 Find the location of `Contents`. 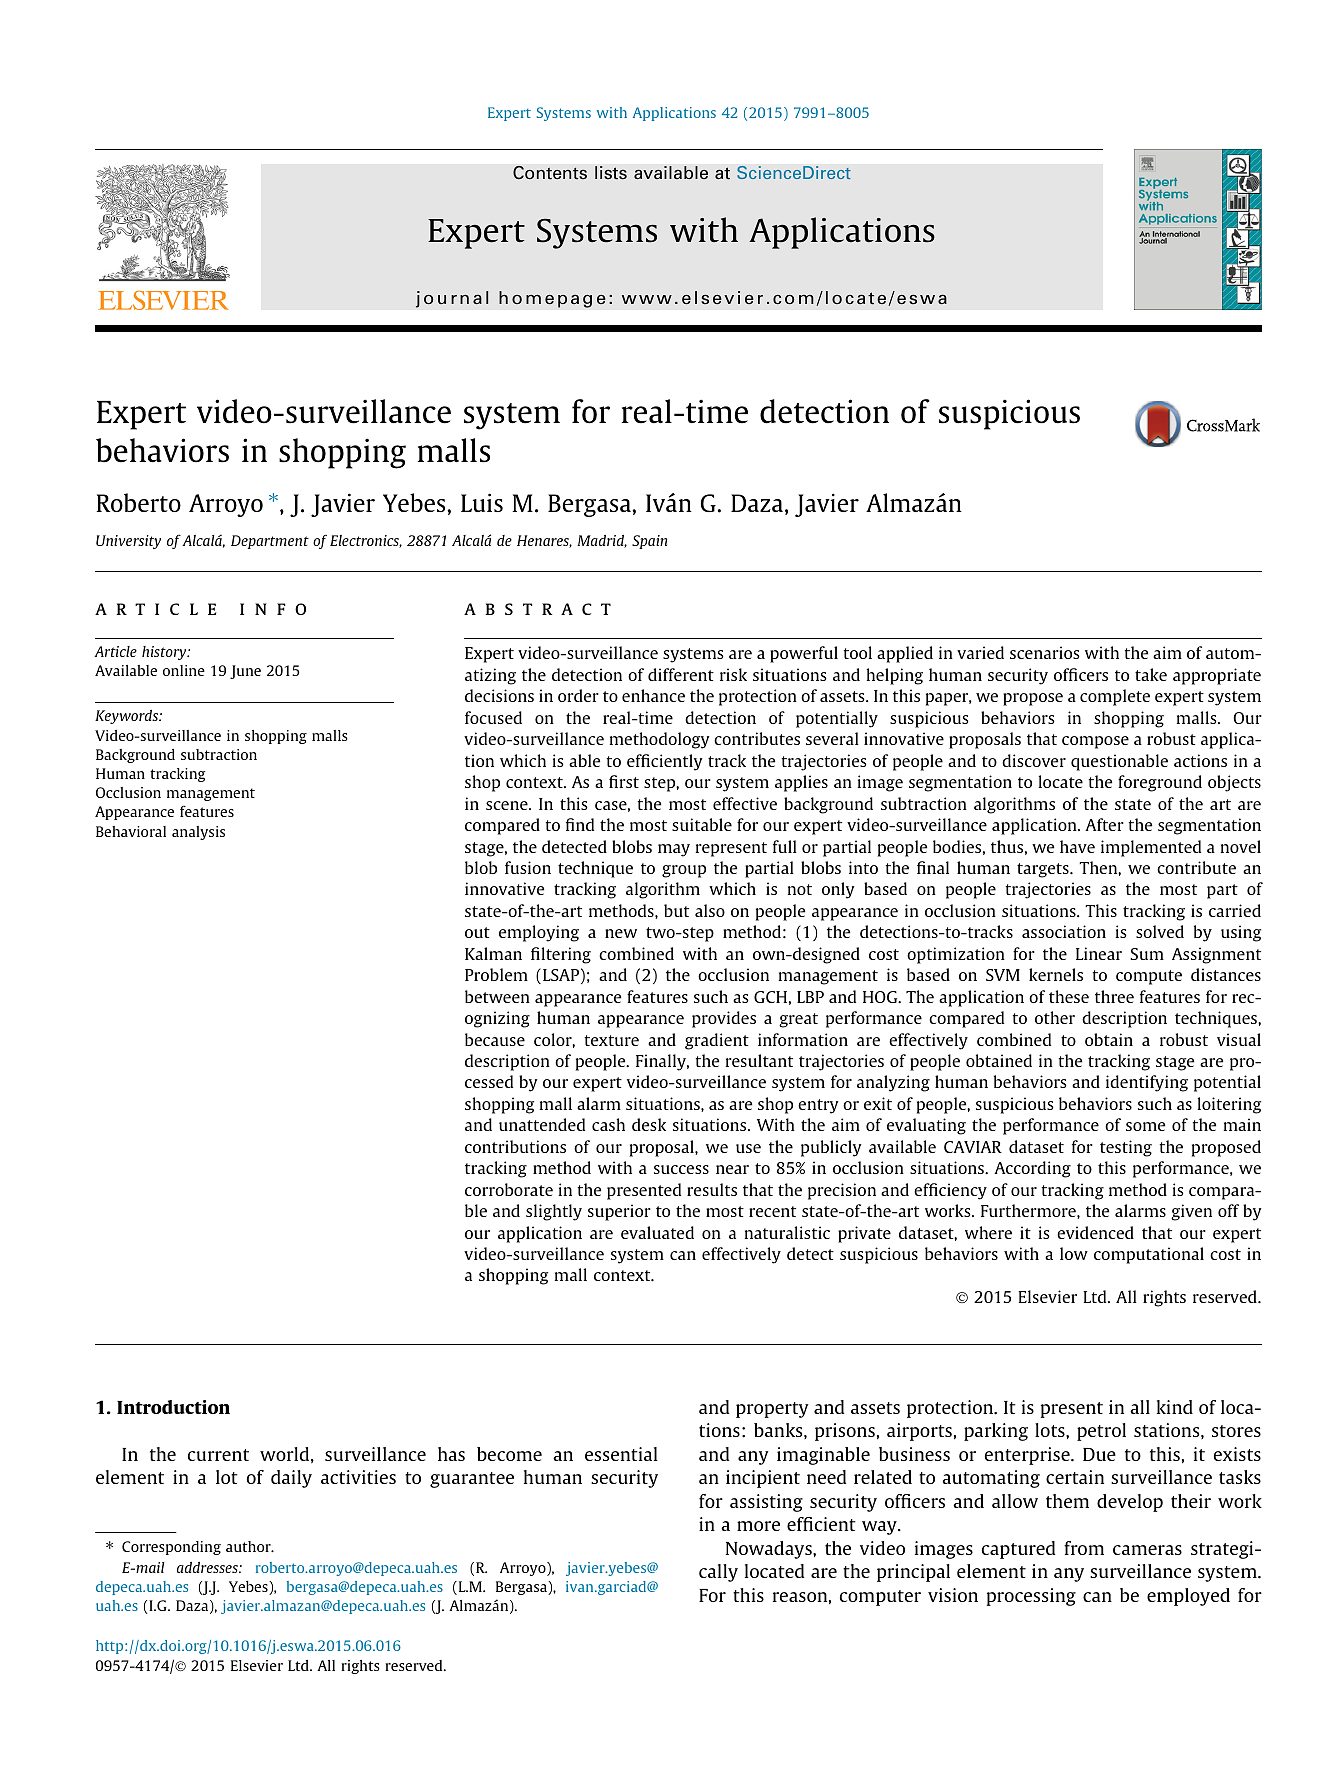

Contents is located at coordinates (550, 173).
